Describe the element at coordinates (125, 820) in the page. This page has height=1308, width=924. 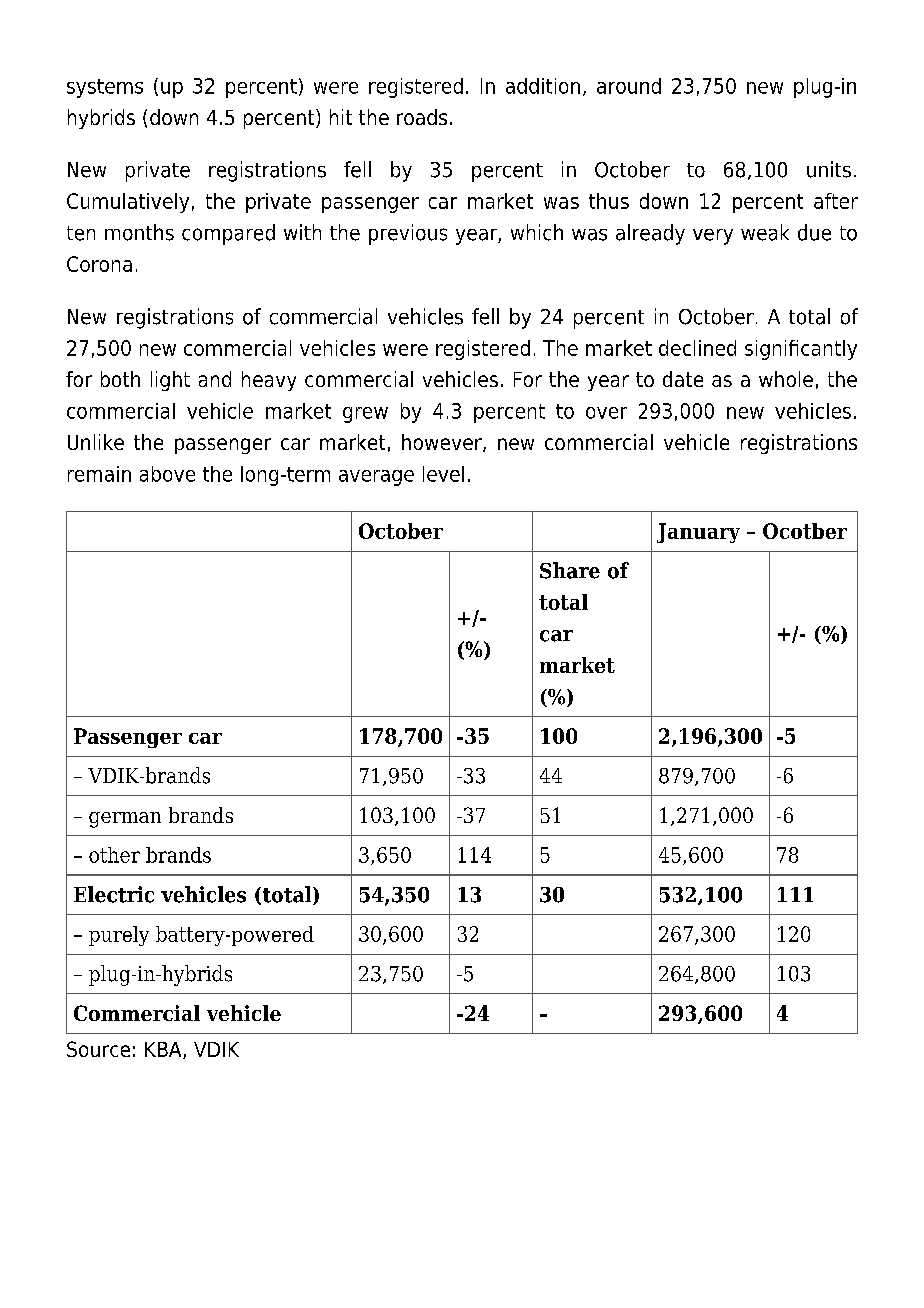
I see `german` at that location.
